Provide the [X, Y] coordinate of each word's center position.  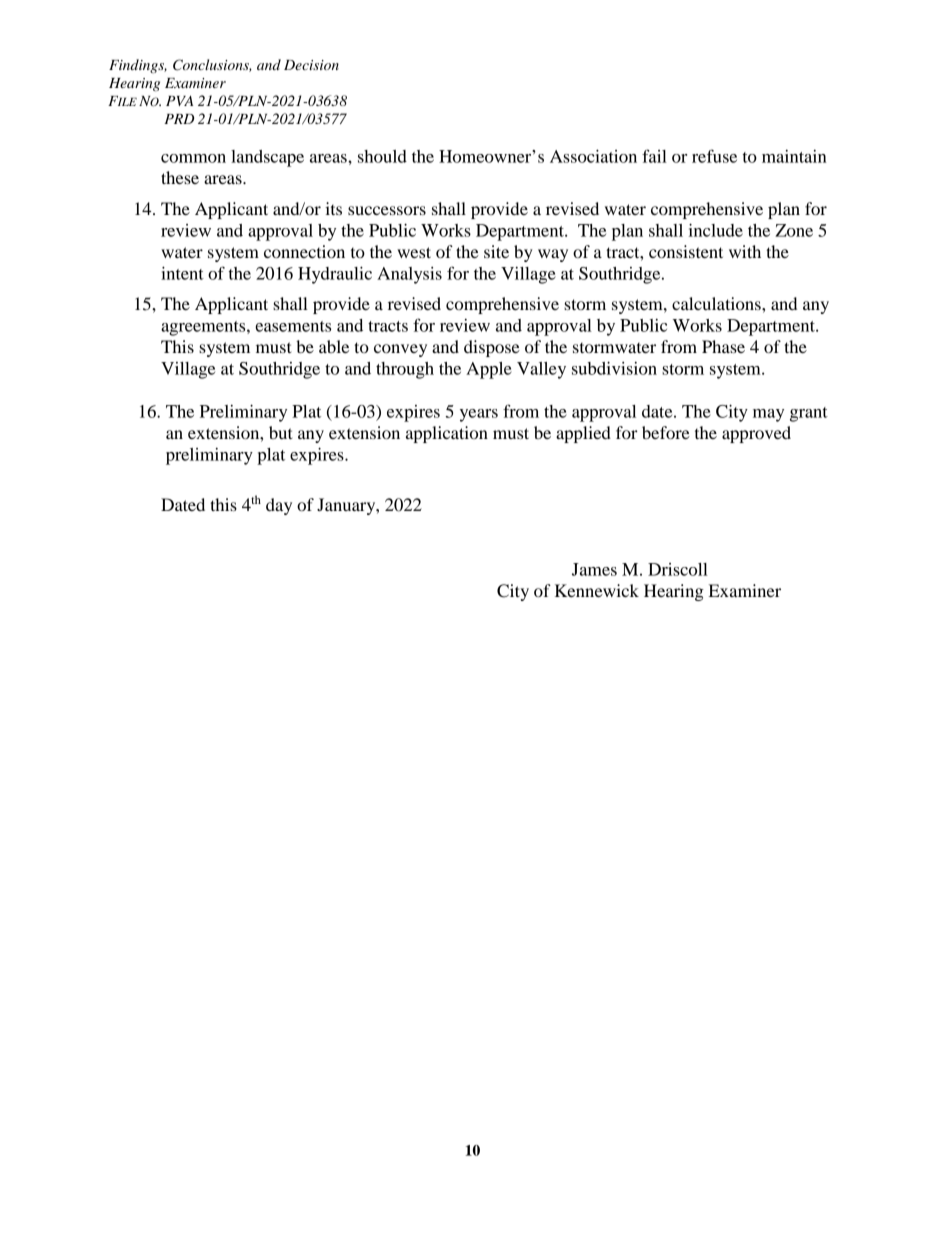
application [447, 434]
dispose [492, 348]
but [281, 432]
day [279, 506]
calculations [717, 303]
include [716, 230]
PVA [179, 101]
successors [387, 210]
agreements [204, 328]
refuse [714, 156]
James [594, 569]
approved [756, 434]
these [180, 177]
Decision [311, 65]
